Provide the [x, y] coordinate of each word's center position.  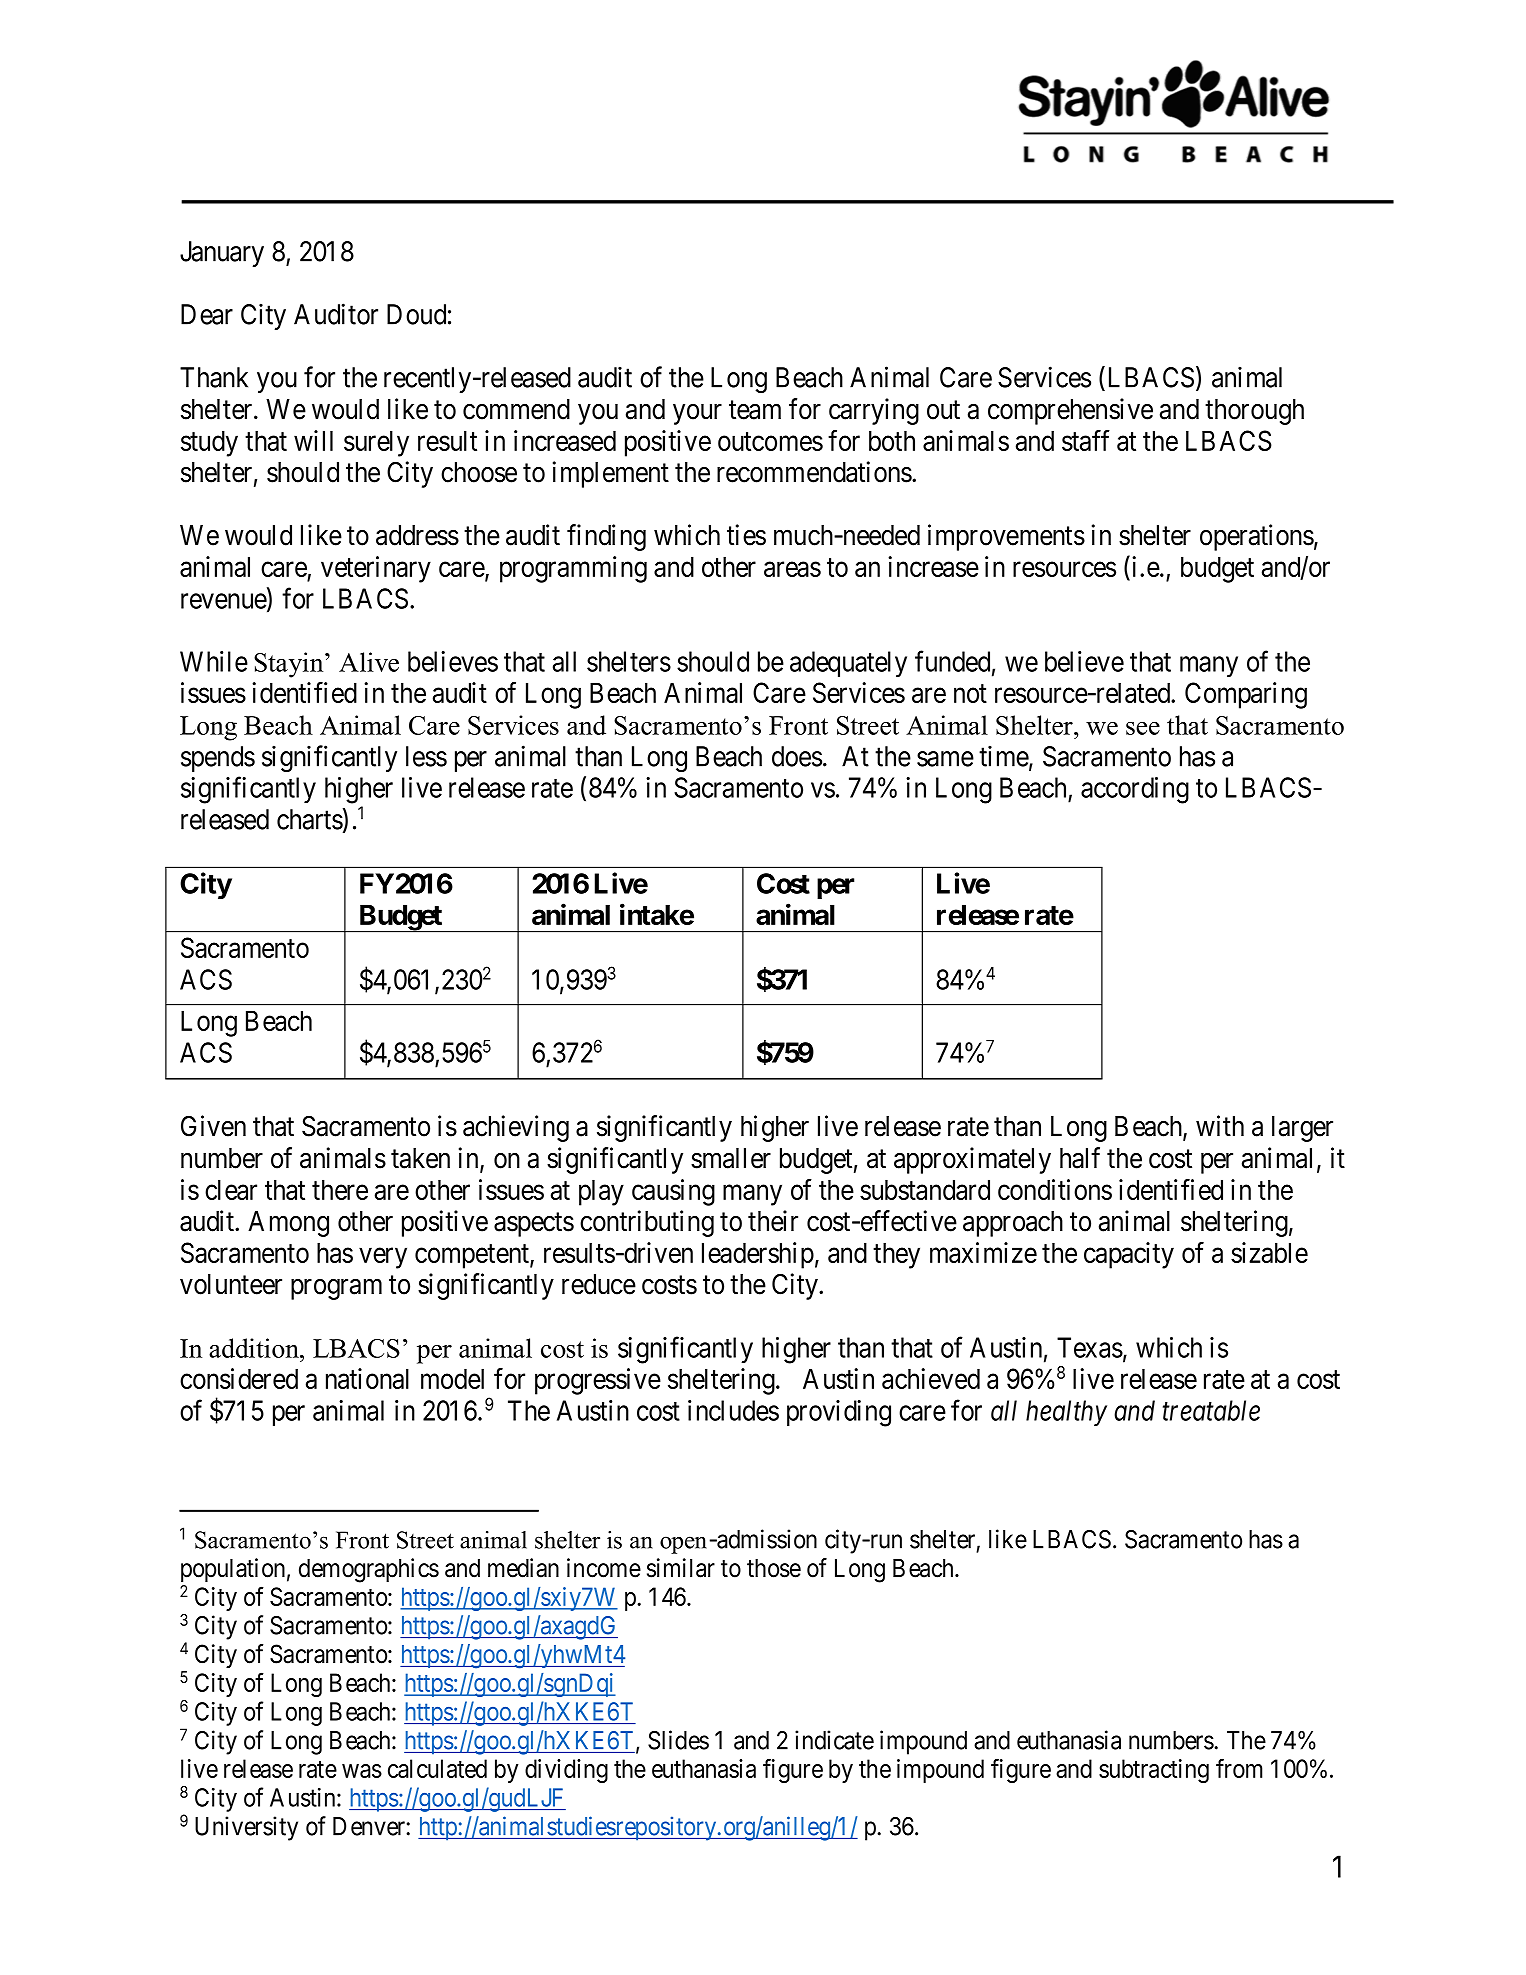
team [755, 410]
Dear [207, 314]
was [362, 1771]
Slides [678, 1740]
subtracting [1154, 1771]
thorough [1254, 412]
